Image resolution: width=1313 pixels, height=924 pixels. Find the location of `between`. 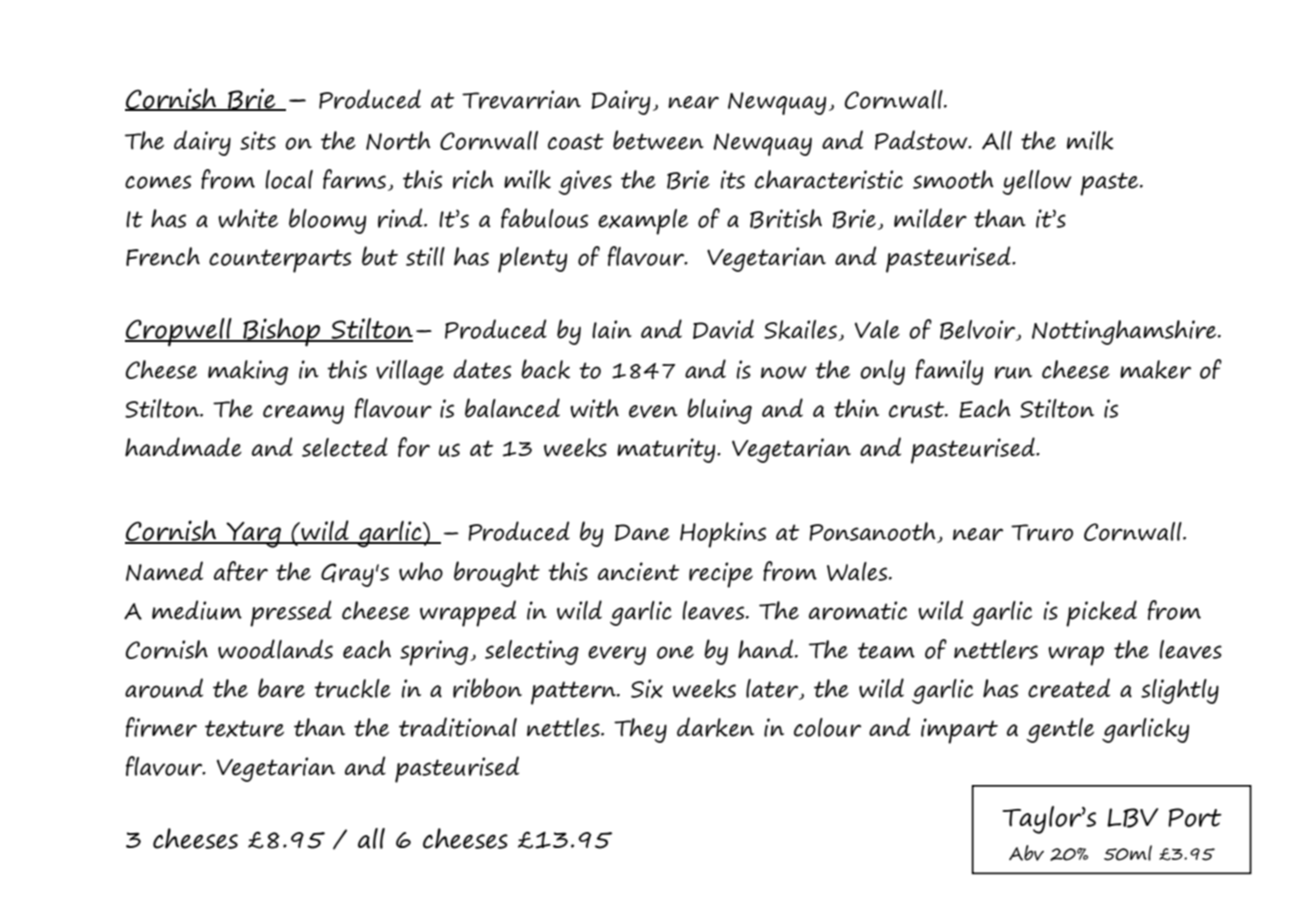

between is located at coordinates (658, 140).
